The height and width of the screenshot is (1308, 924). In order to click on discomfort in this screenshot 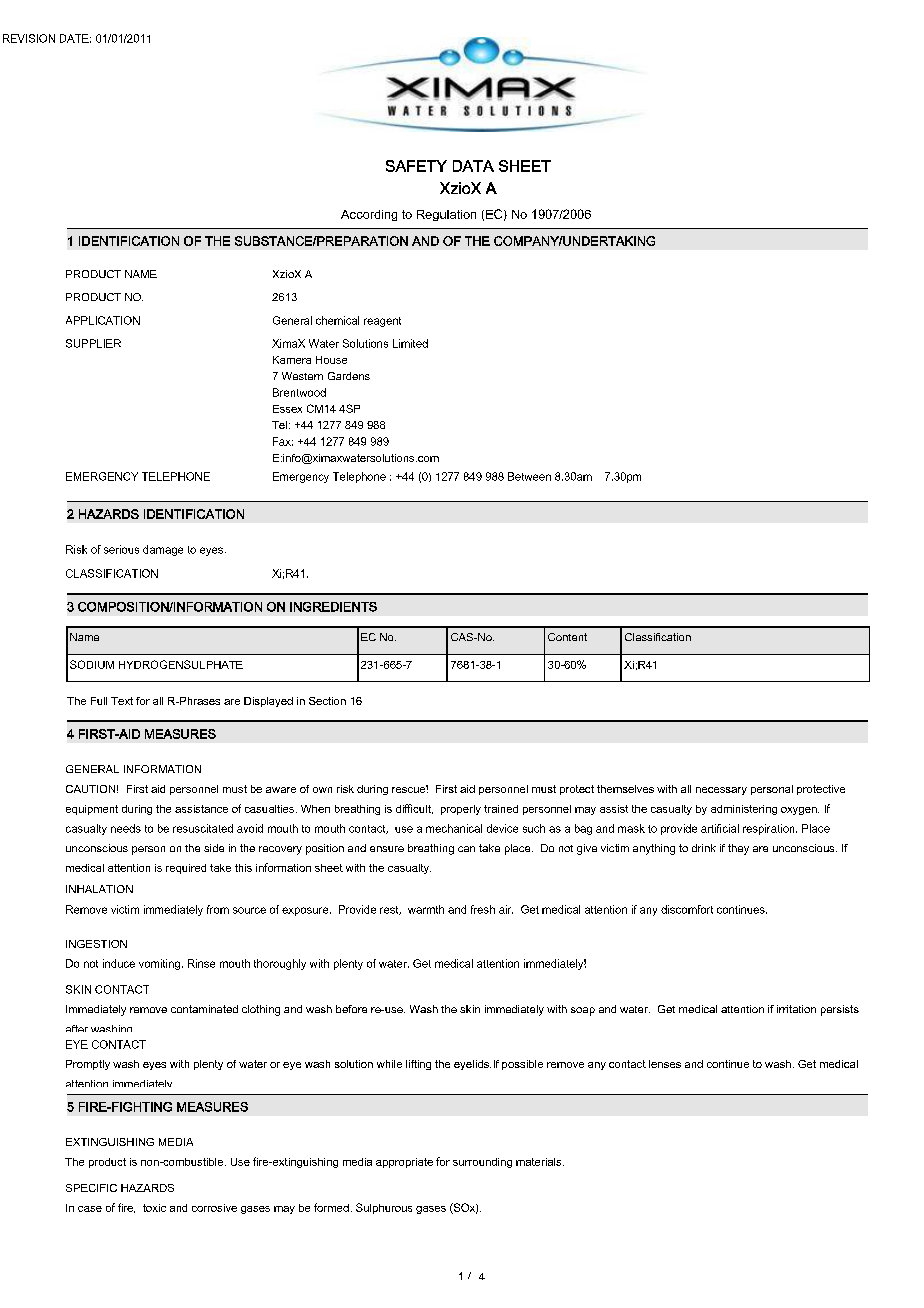, I will do `click(687, 909)`.
